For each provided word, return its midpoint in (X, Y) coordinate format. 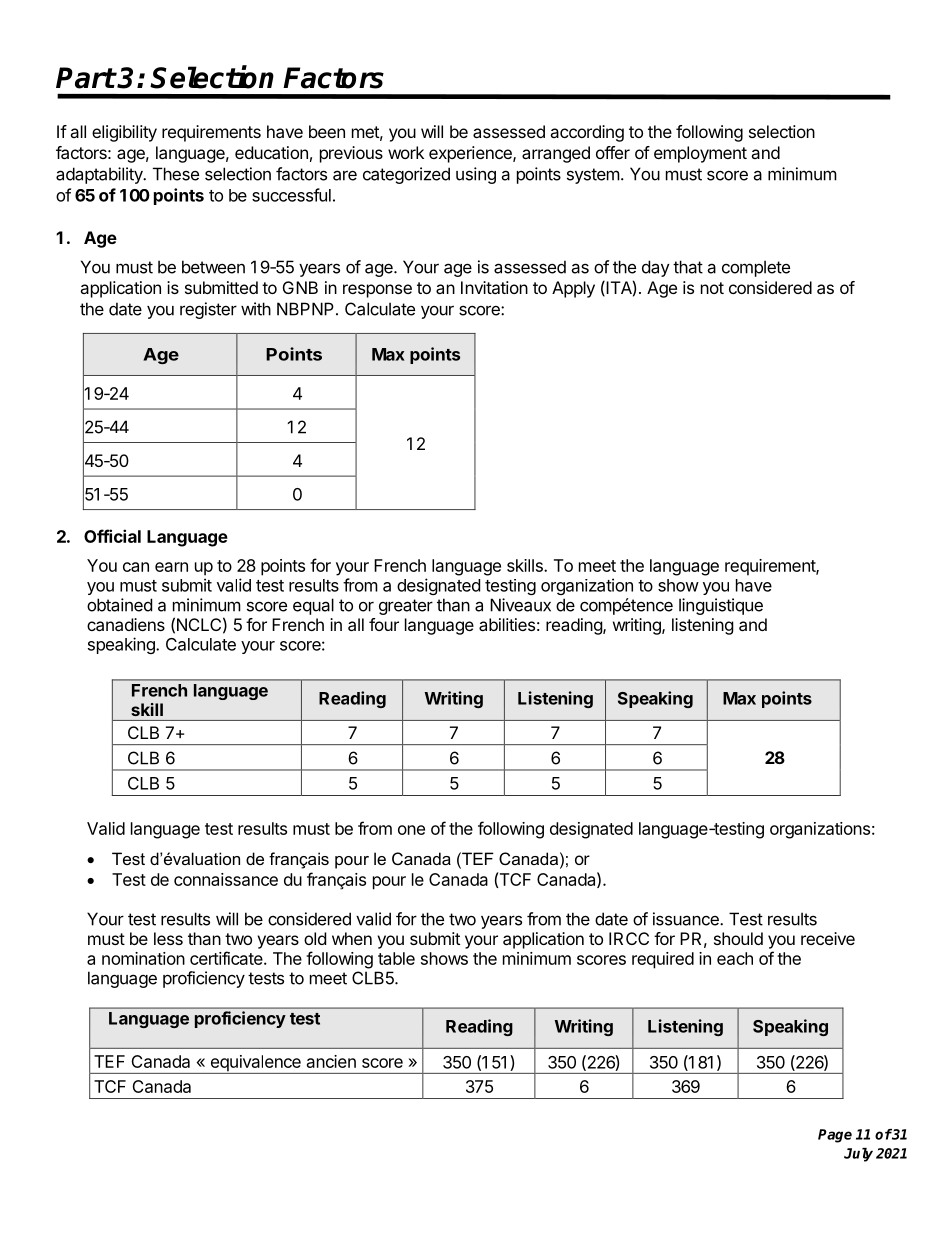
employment (700, 154)
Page (835, 1136)
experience (471, 154)
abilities (507, 624)
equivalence (255, 1064)
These (176, 174)
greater (406, 607)
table (396, 958)
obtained (119, 605)
